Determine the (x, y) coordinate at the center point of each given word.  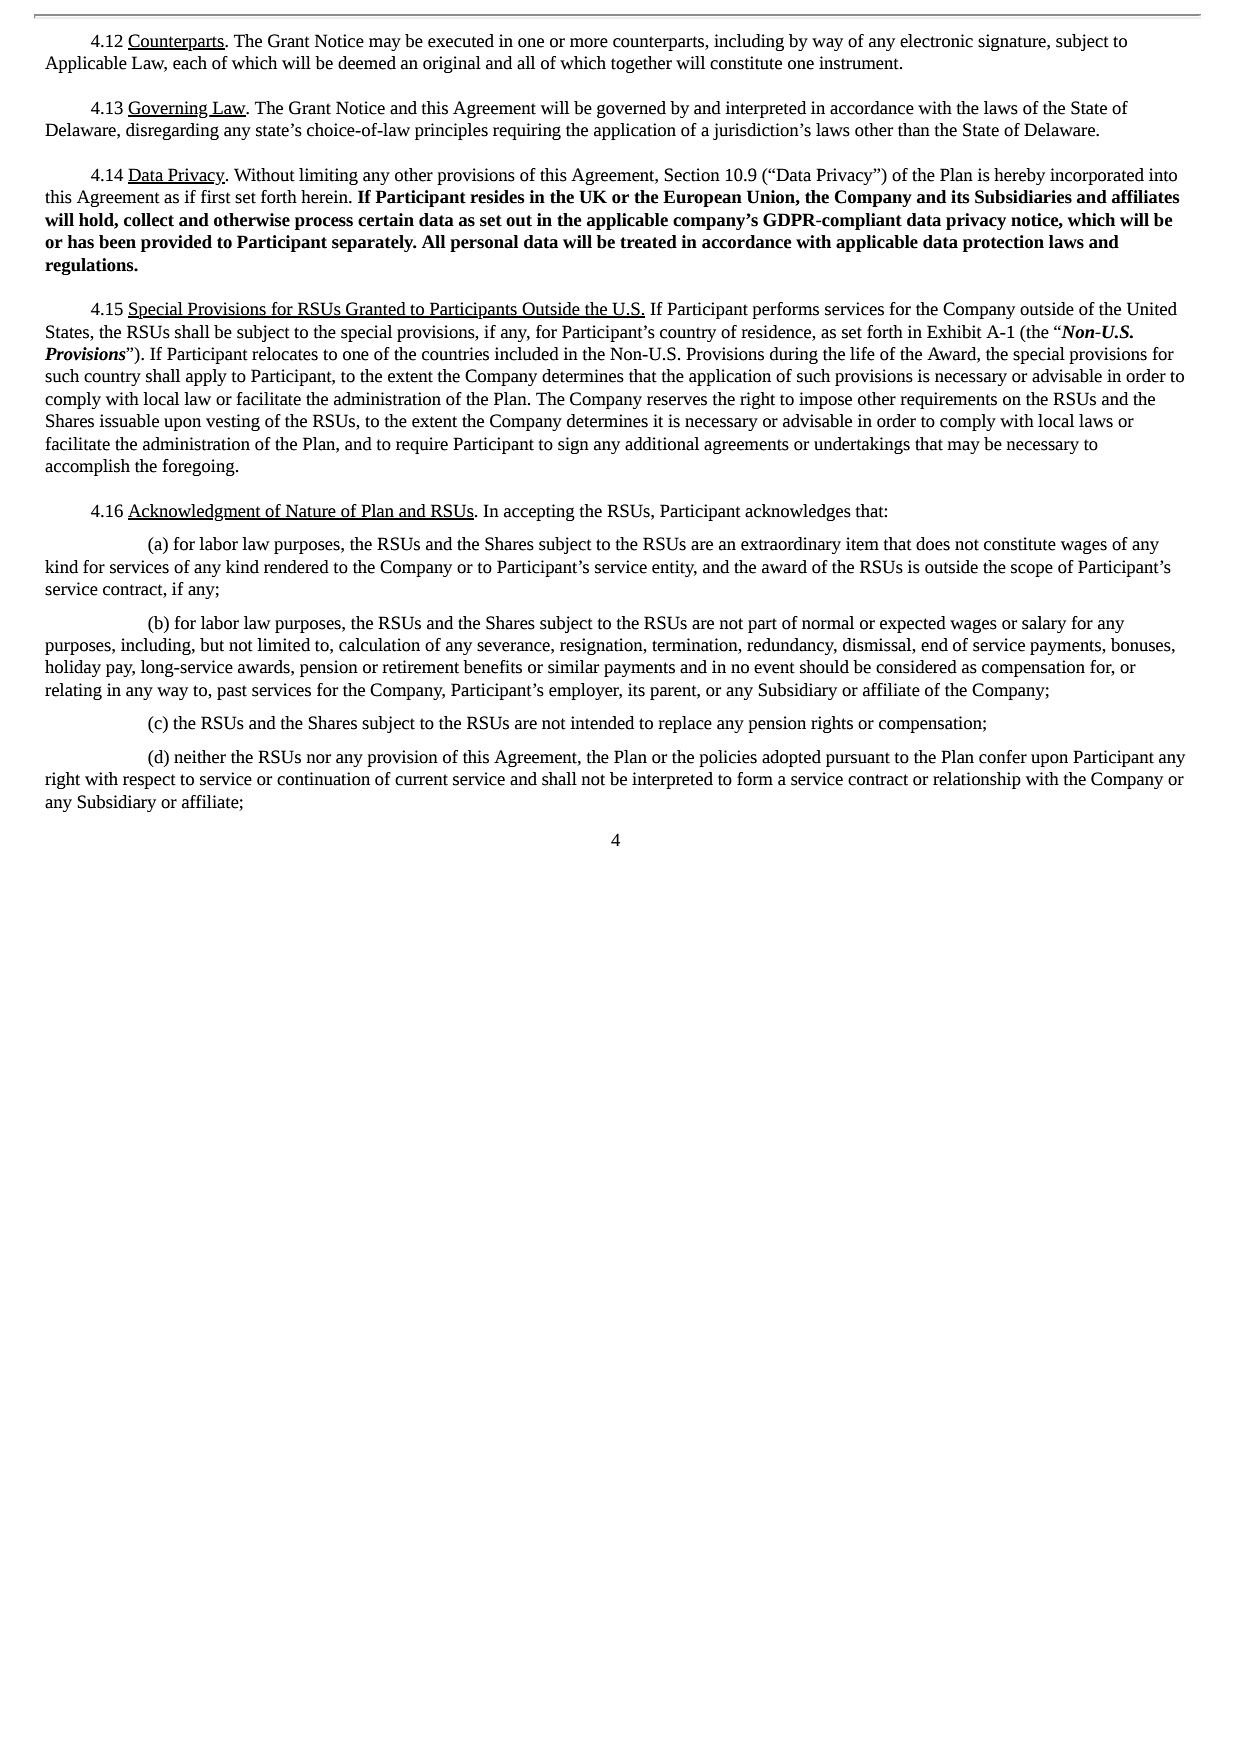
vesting (233, 422)
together (641, 64)
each (190, 63)
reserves (677, 401)
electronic (936, 41)
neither (200, 757)
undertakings (862, 445)
